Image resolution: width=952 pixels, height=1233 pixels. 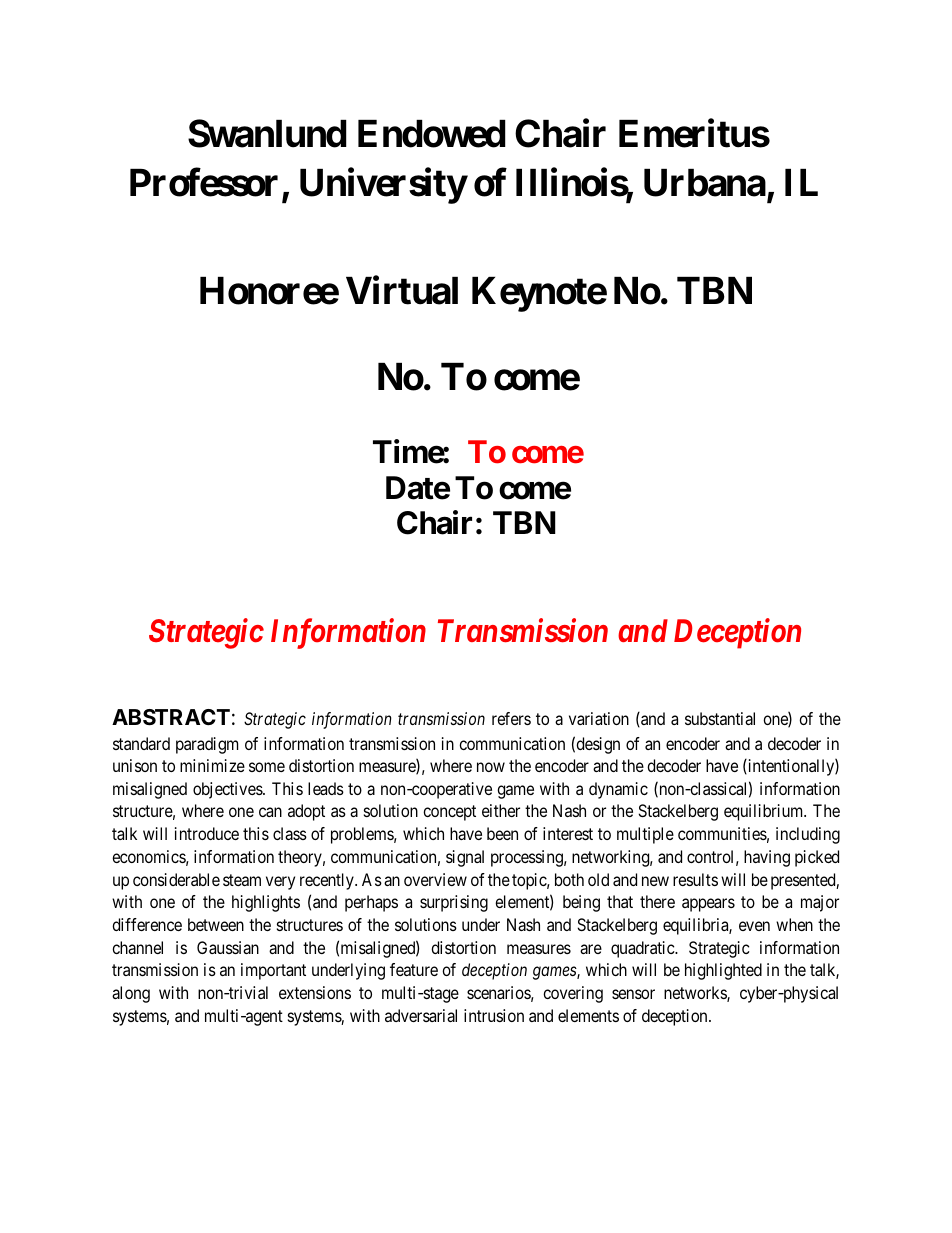 I want to click on important, so click(x=273, y=971).
